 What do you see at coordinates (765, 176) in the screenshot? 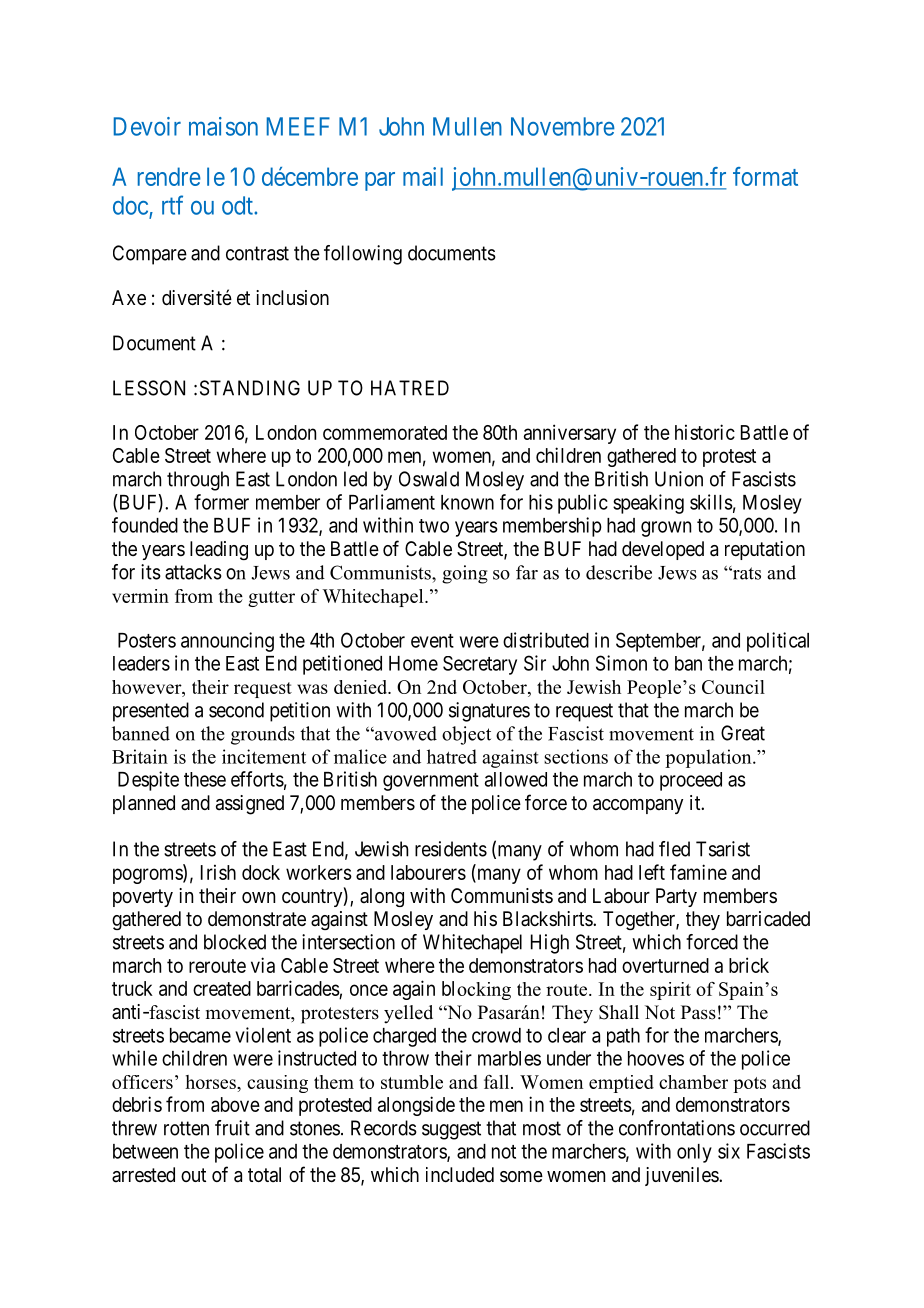
I see `format` at bounding box center [765, 176].
